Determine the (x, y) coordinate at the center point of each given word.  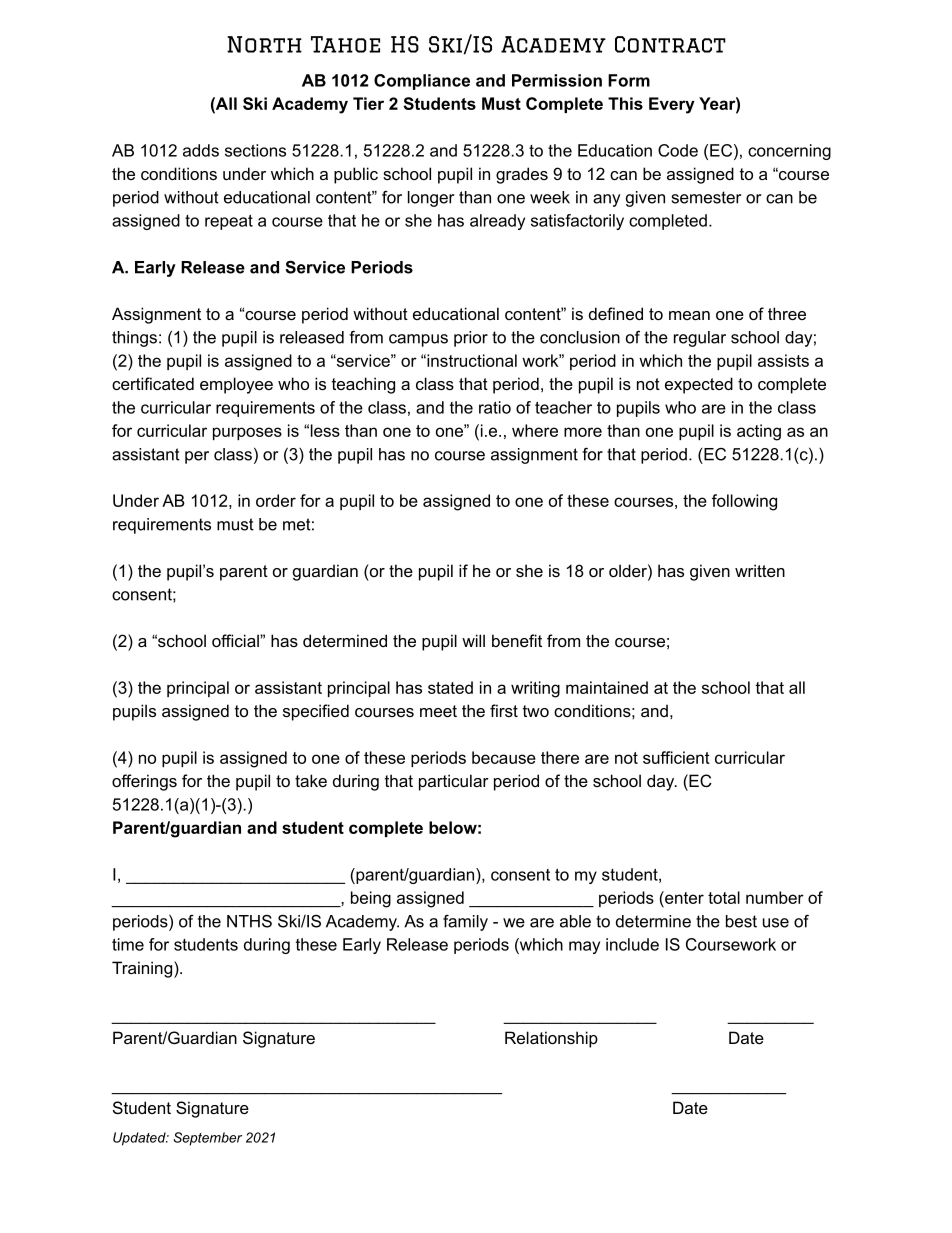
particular (454, 782)
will (473, 640)
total (724, 897)
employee (236, 385)
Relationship (551, 1039)
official (236, 640)
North (264, 44)
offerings (144, 782)
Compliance (422, 82)
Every (672, 105)
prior (471, 339)
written (760, 570)
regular (700, 339)
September (208, 1139)
